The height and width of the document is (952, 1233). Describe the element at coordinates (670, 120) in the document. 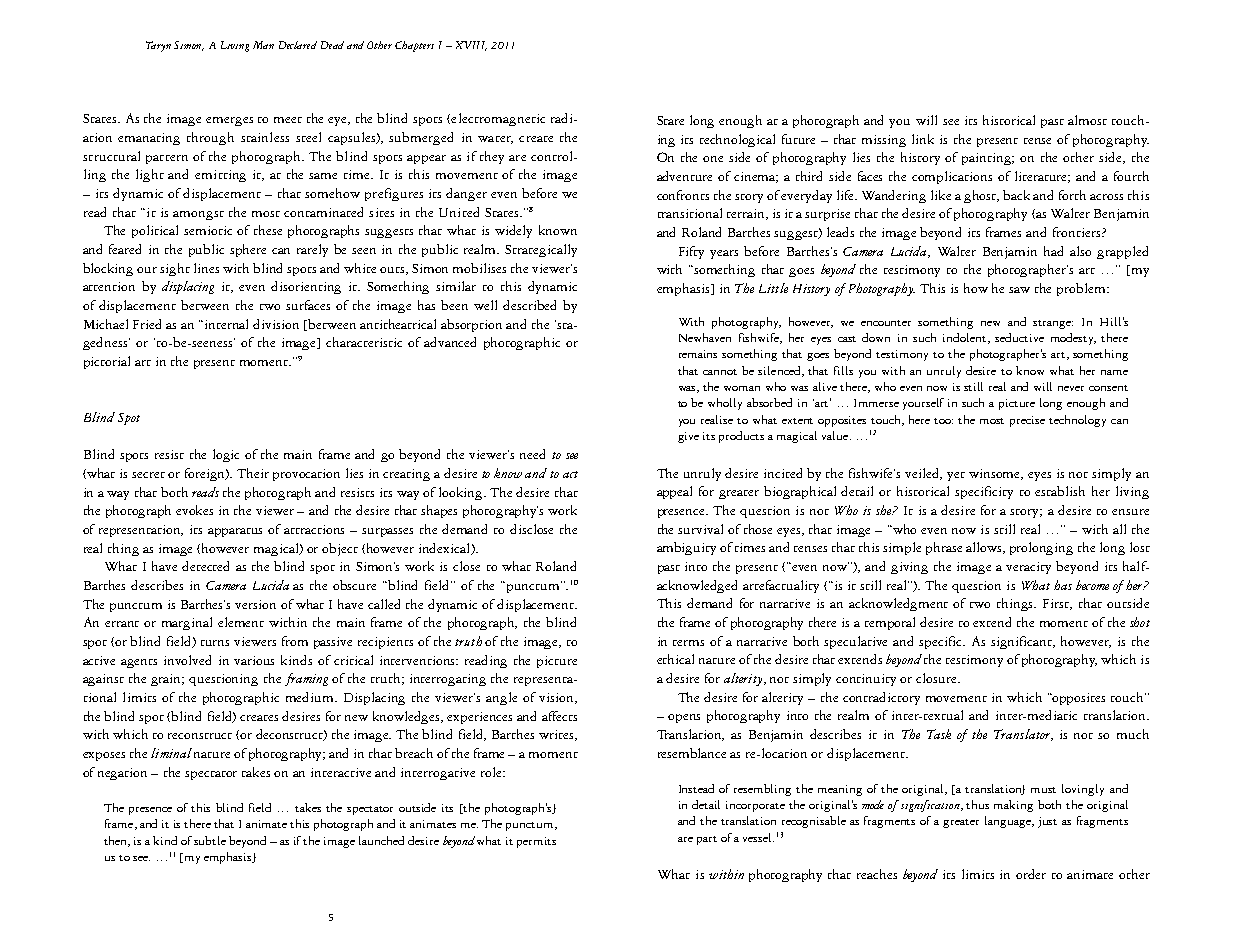

I see `Stare` at that location.
